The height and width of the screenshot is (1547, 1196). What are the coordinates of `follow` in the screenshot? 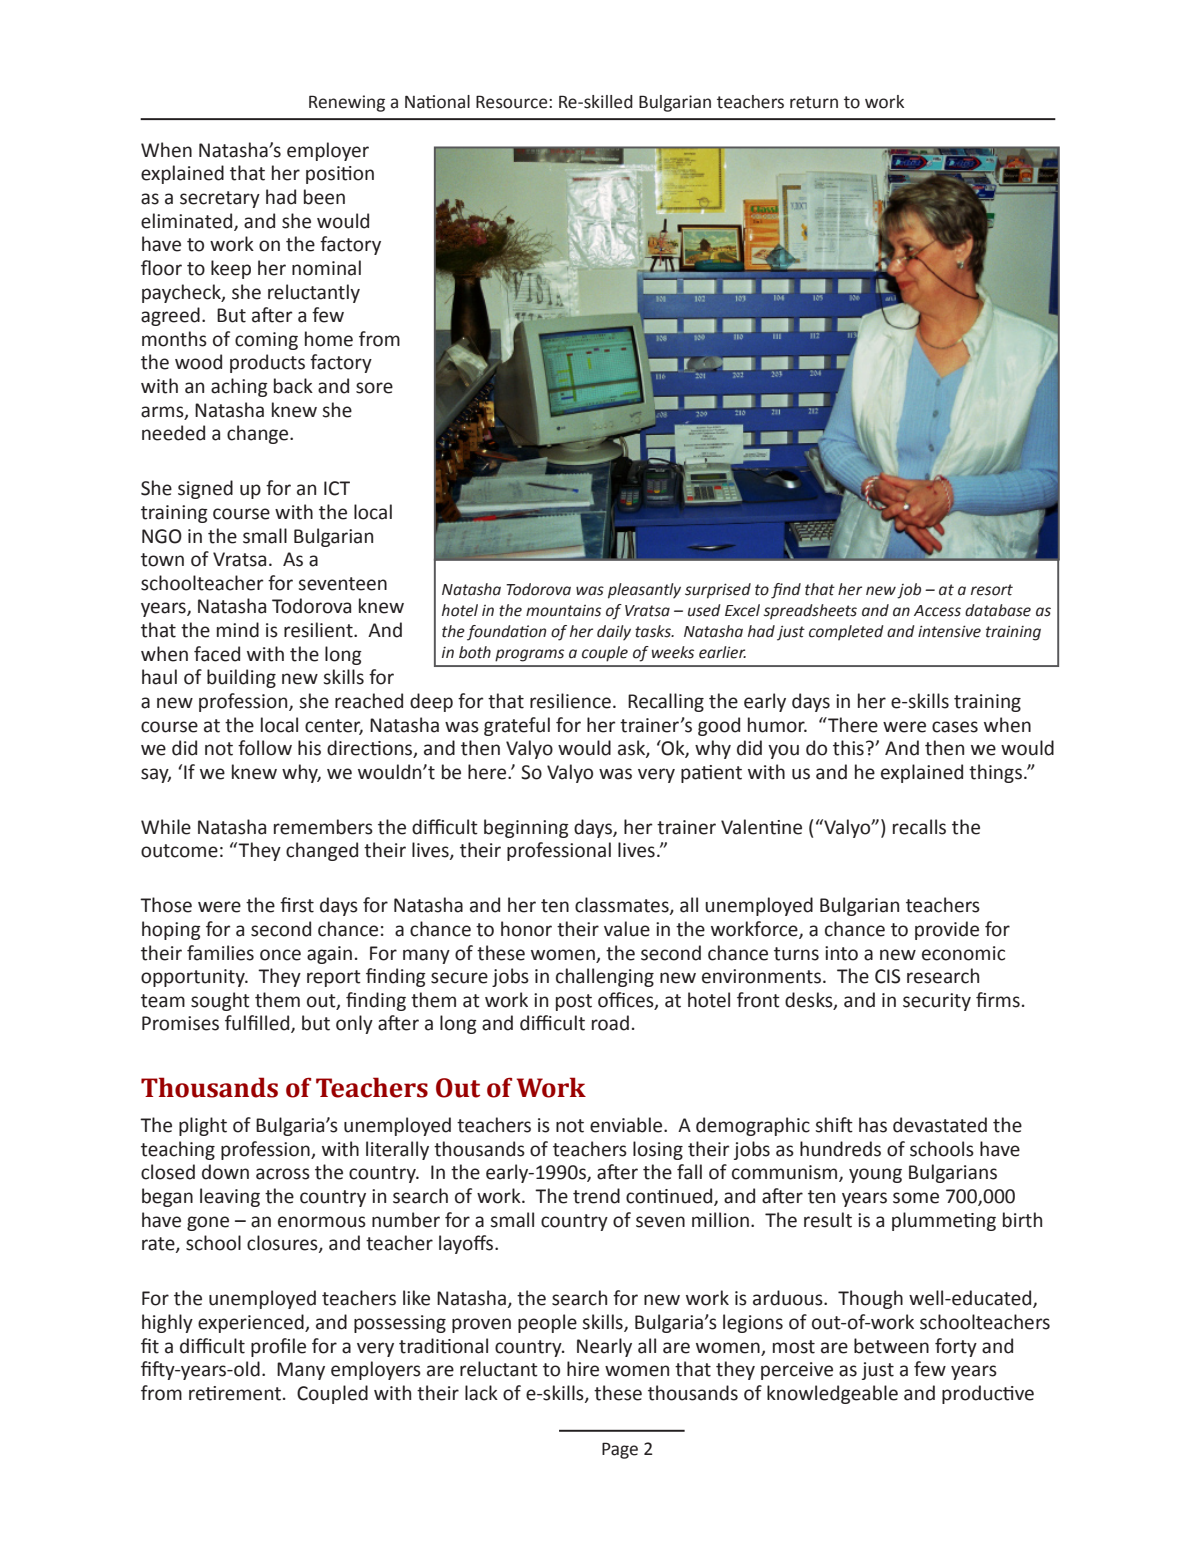 It's located at (265, 748).
